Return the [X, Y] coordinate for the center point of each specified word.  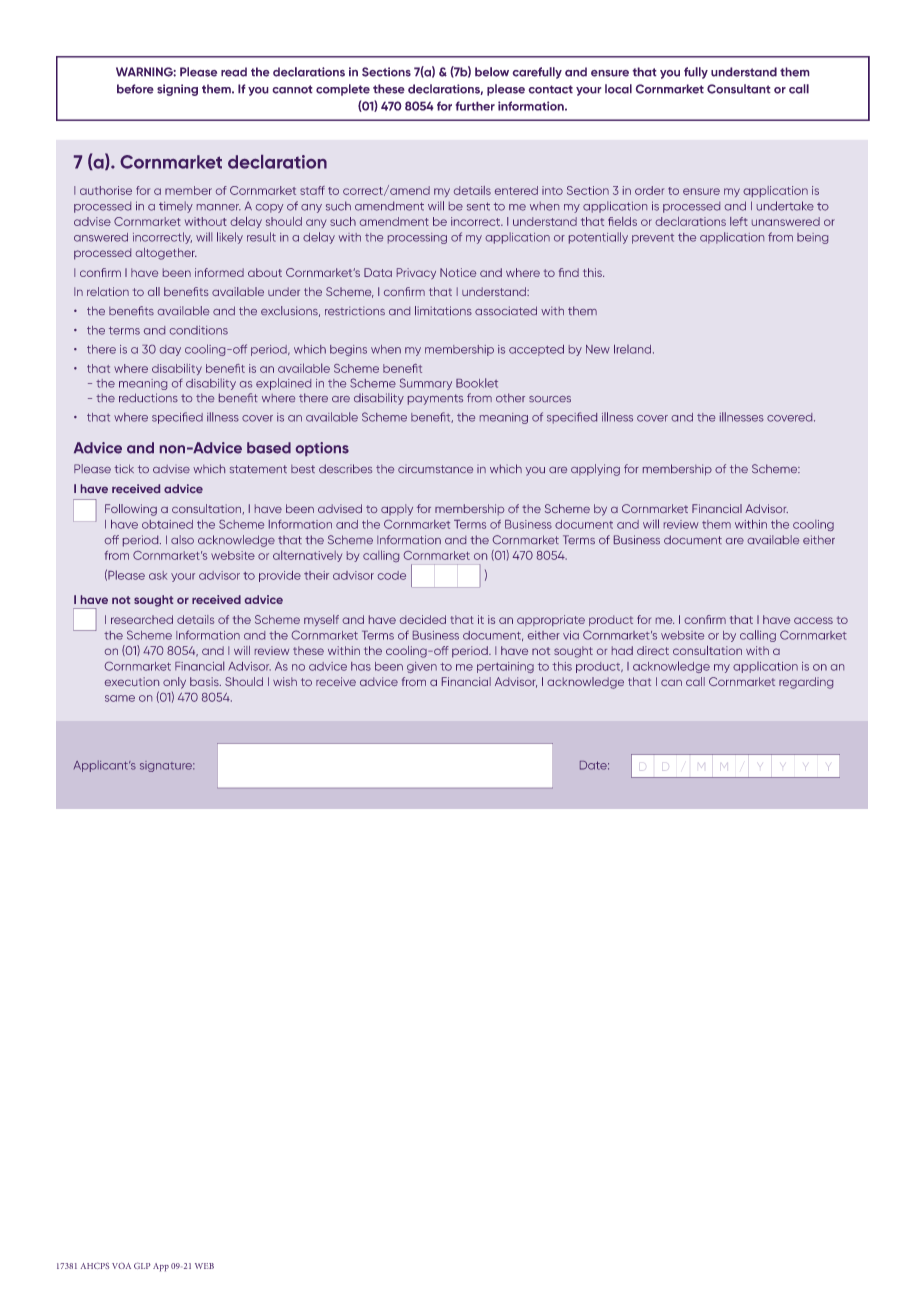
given [422, 667]
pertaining [505, 667]
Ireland [634, 349]
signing [177, 90]
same [120, 698]
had [622, 650]
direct [653, 650]
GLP [142, 1265]
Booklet [477, 383]
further [475, 106]
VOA [121, 1265]
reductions [148, 397]
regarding [806, 683]
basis [205, 681]
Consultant [739, 89]
